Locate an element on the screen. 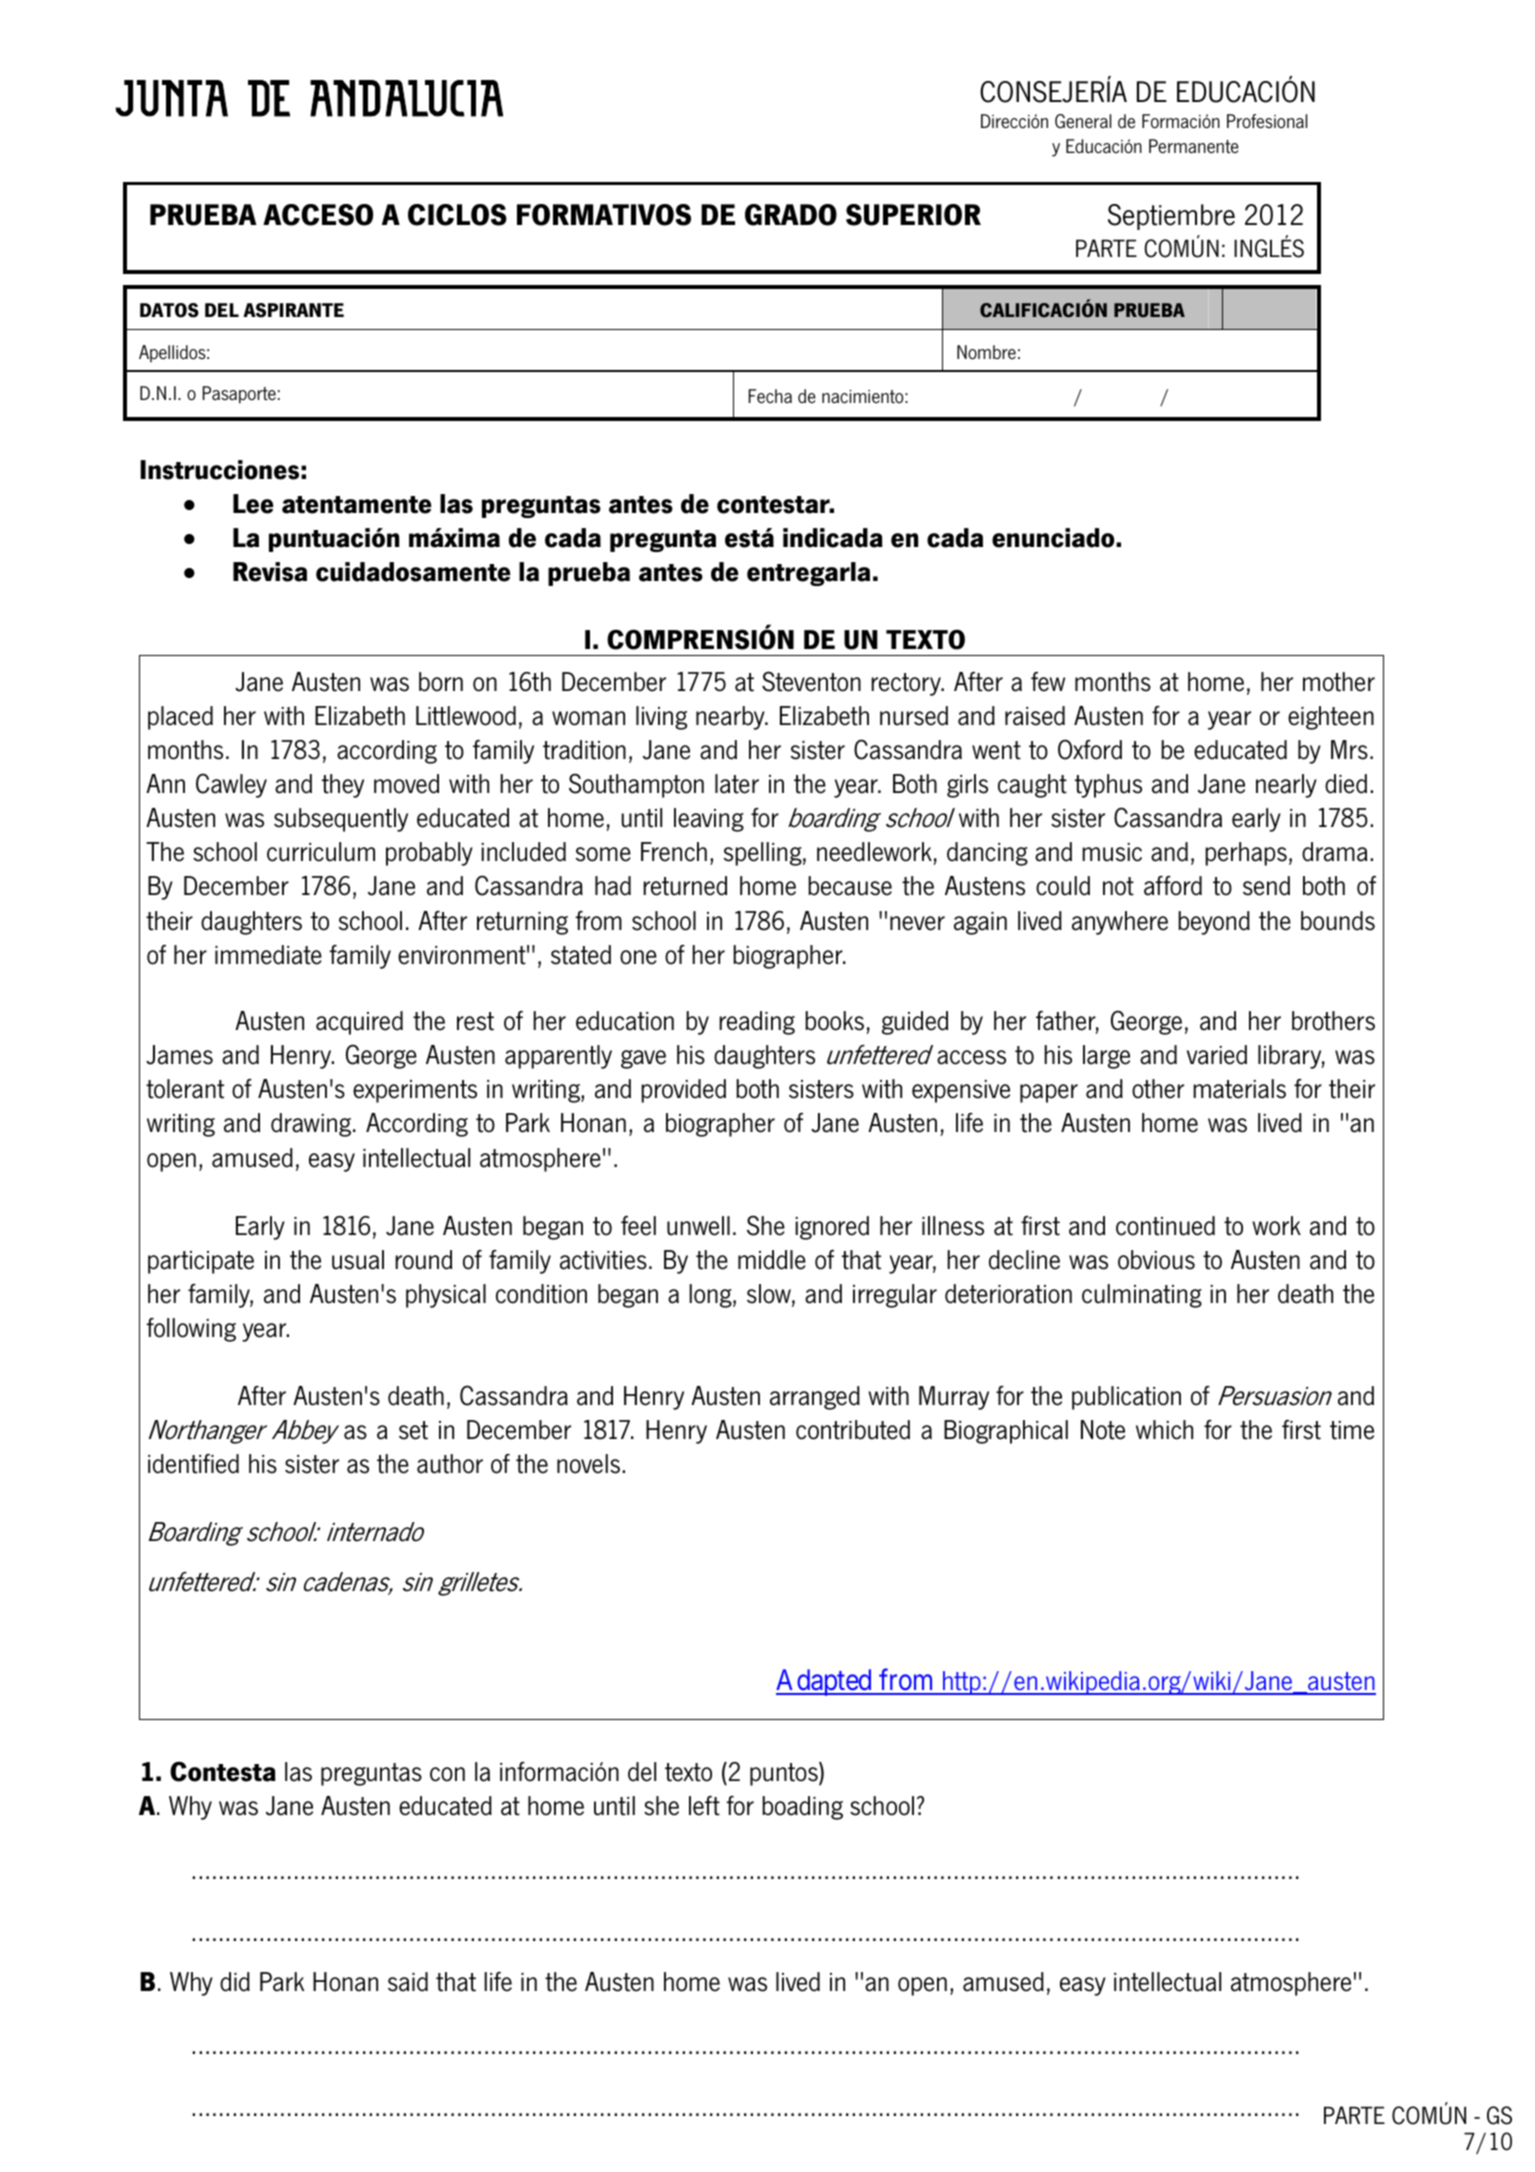  left is located at coordinates (704, 1806).
